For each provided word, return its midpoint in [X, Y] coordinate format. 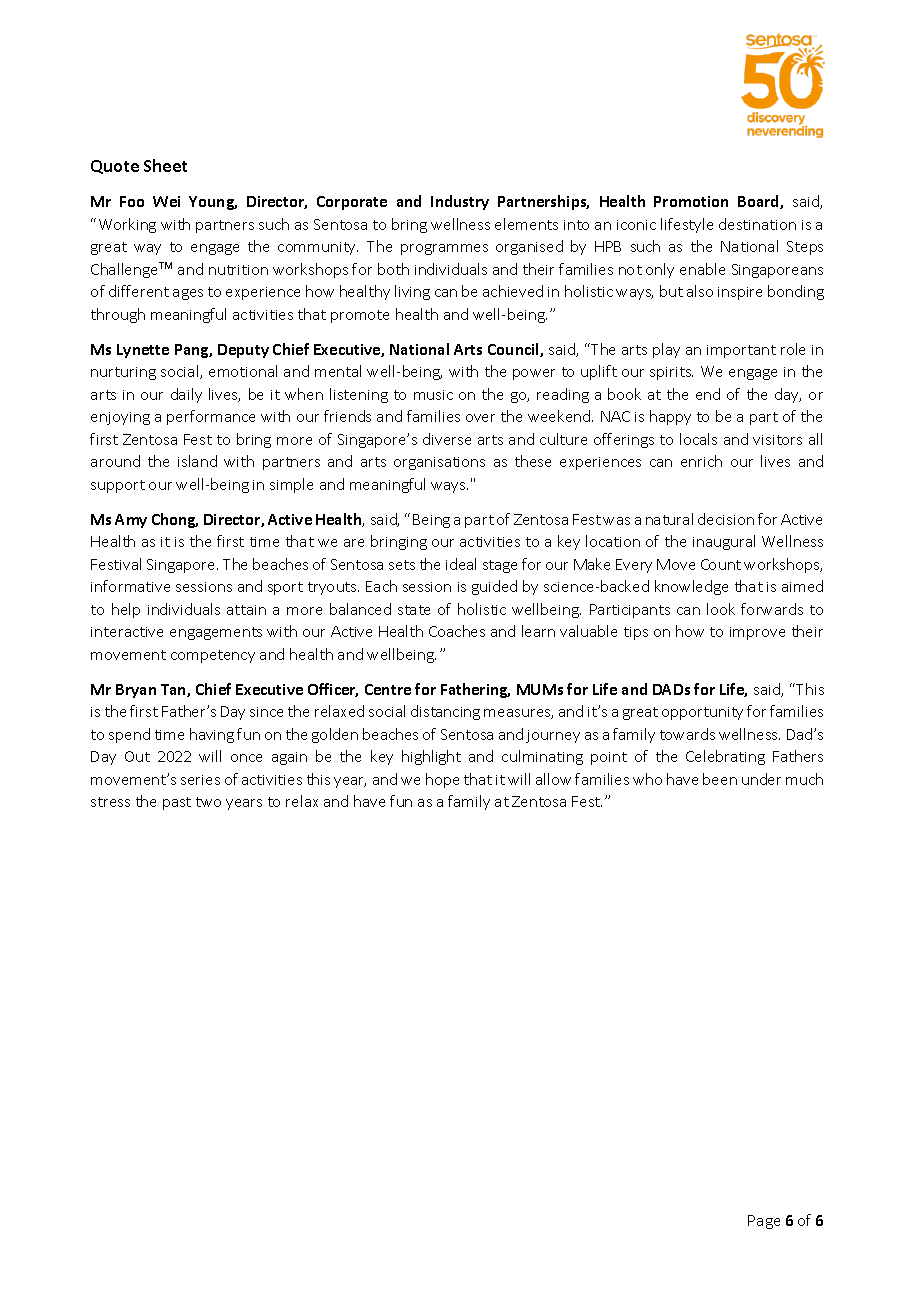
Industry [460, 202]
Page [764, 1222]
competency [213, 656]
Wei [166, 201]
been [720, 779]
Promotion [691, 201]
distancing [445, 712]
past [177, 803]
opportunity [702, 713]
